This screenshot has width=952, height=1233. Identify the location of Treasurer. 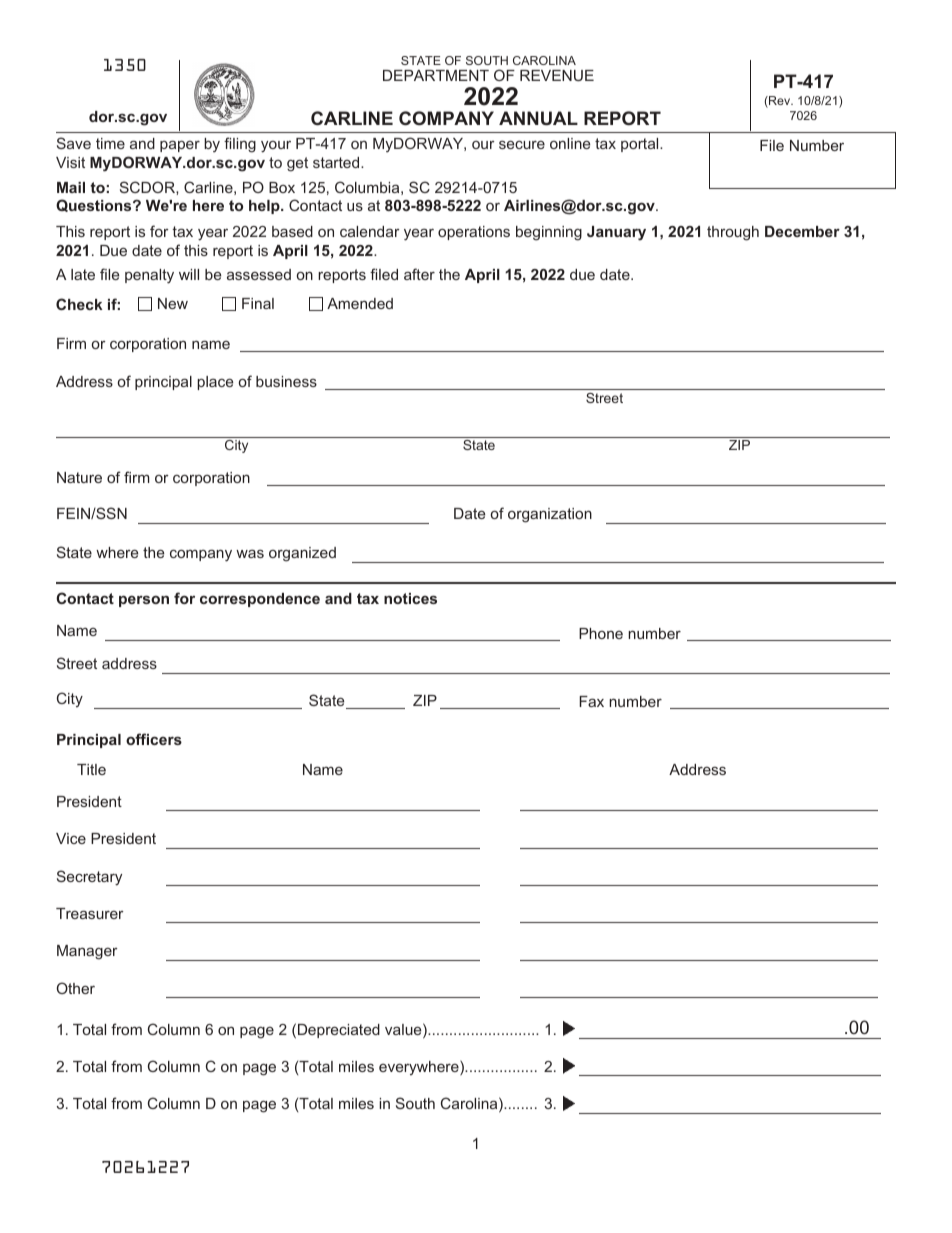
(90, 913).
